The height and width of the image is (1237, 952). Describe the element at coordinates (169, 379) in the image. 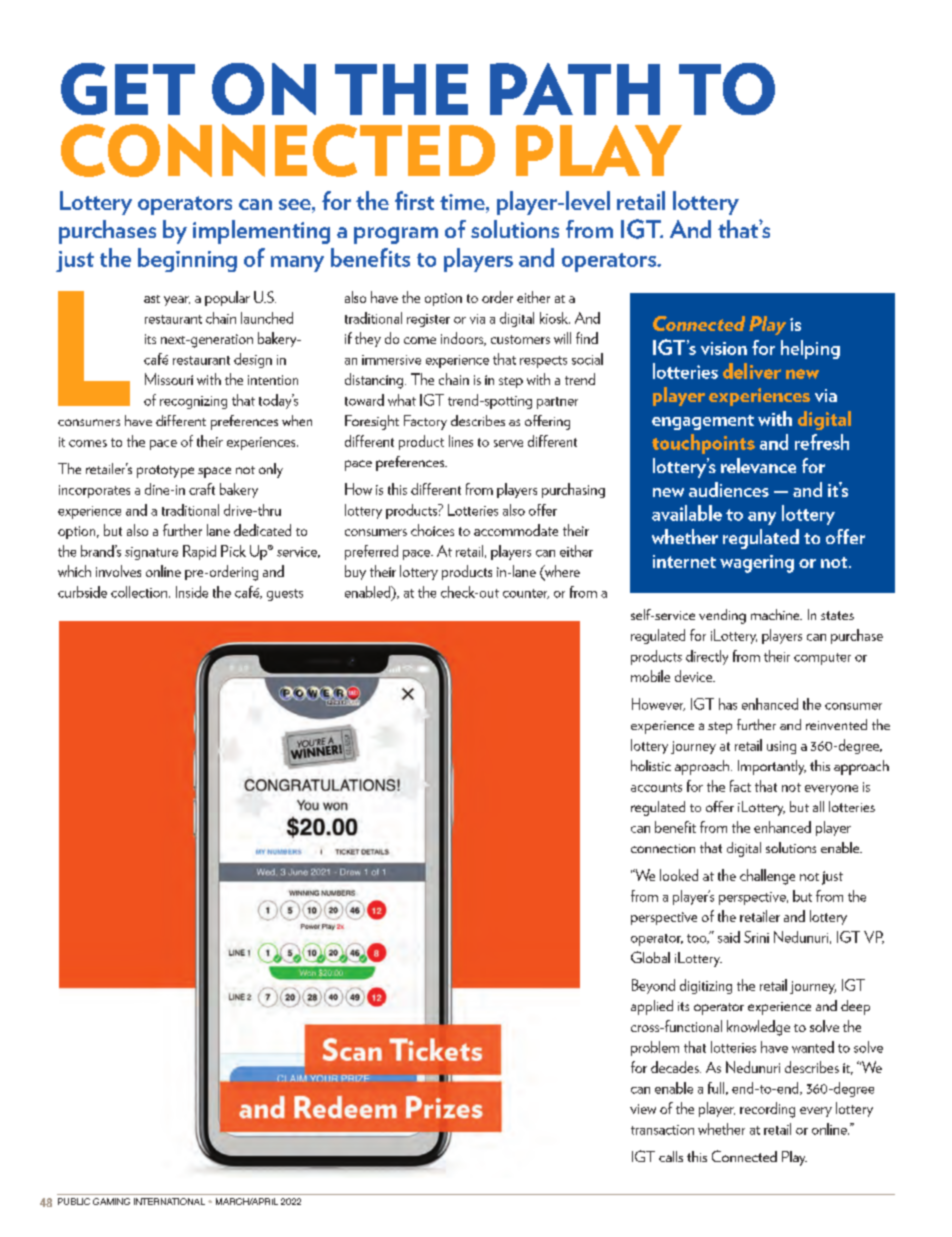

I see `Missouri` at that location.
